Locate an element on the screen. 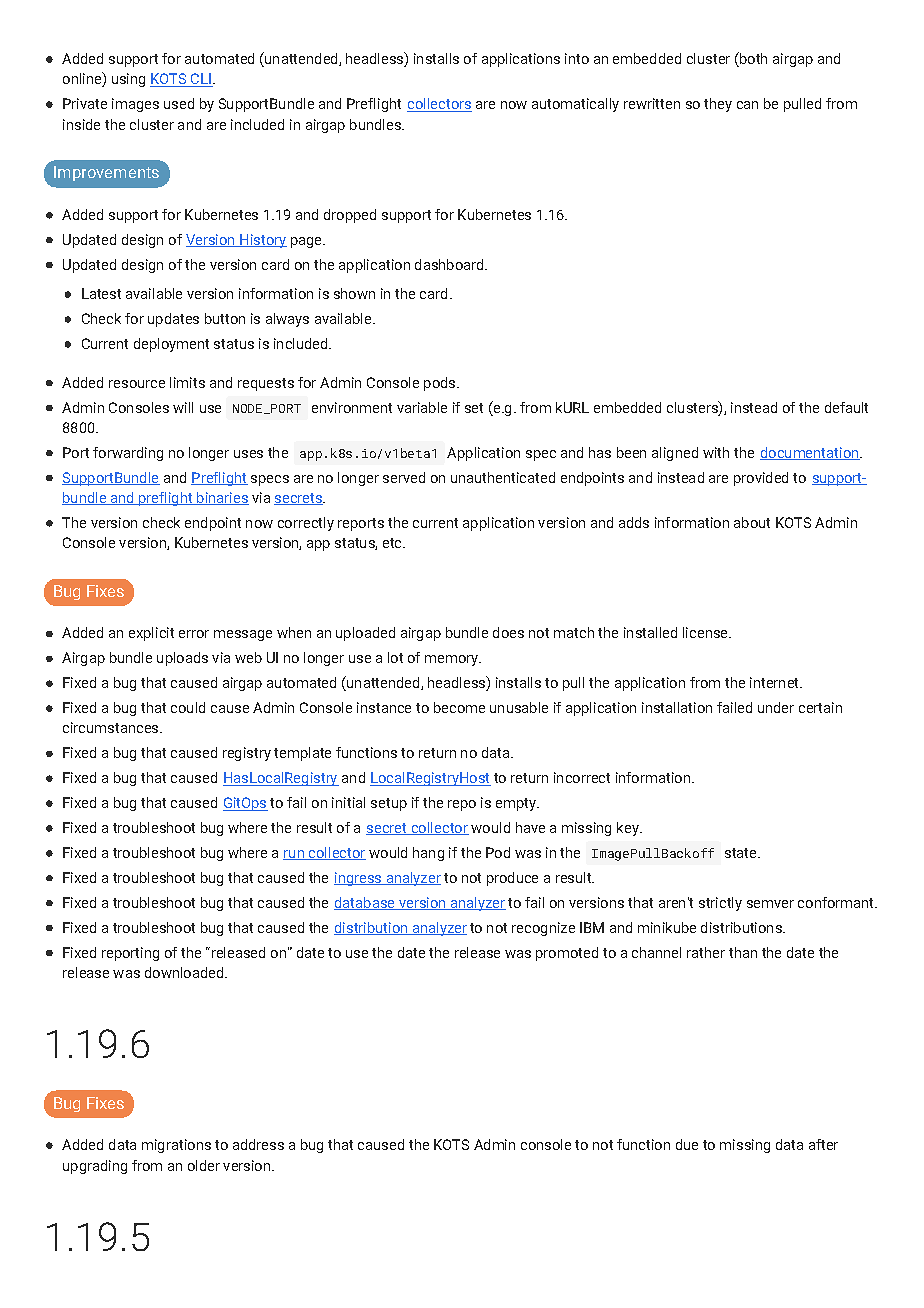 This screenshot has height=1308, width=924. deployment is located at coordinates (171, 345).
